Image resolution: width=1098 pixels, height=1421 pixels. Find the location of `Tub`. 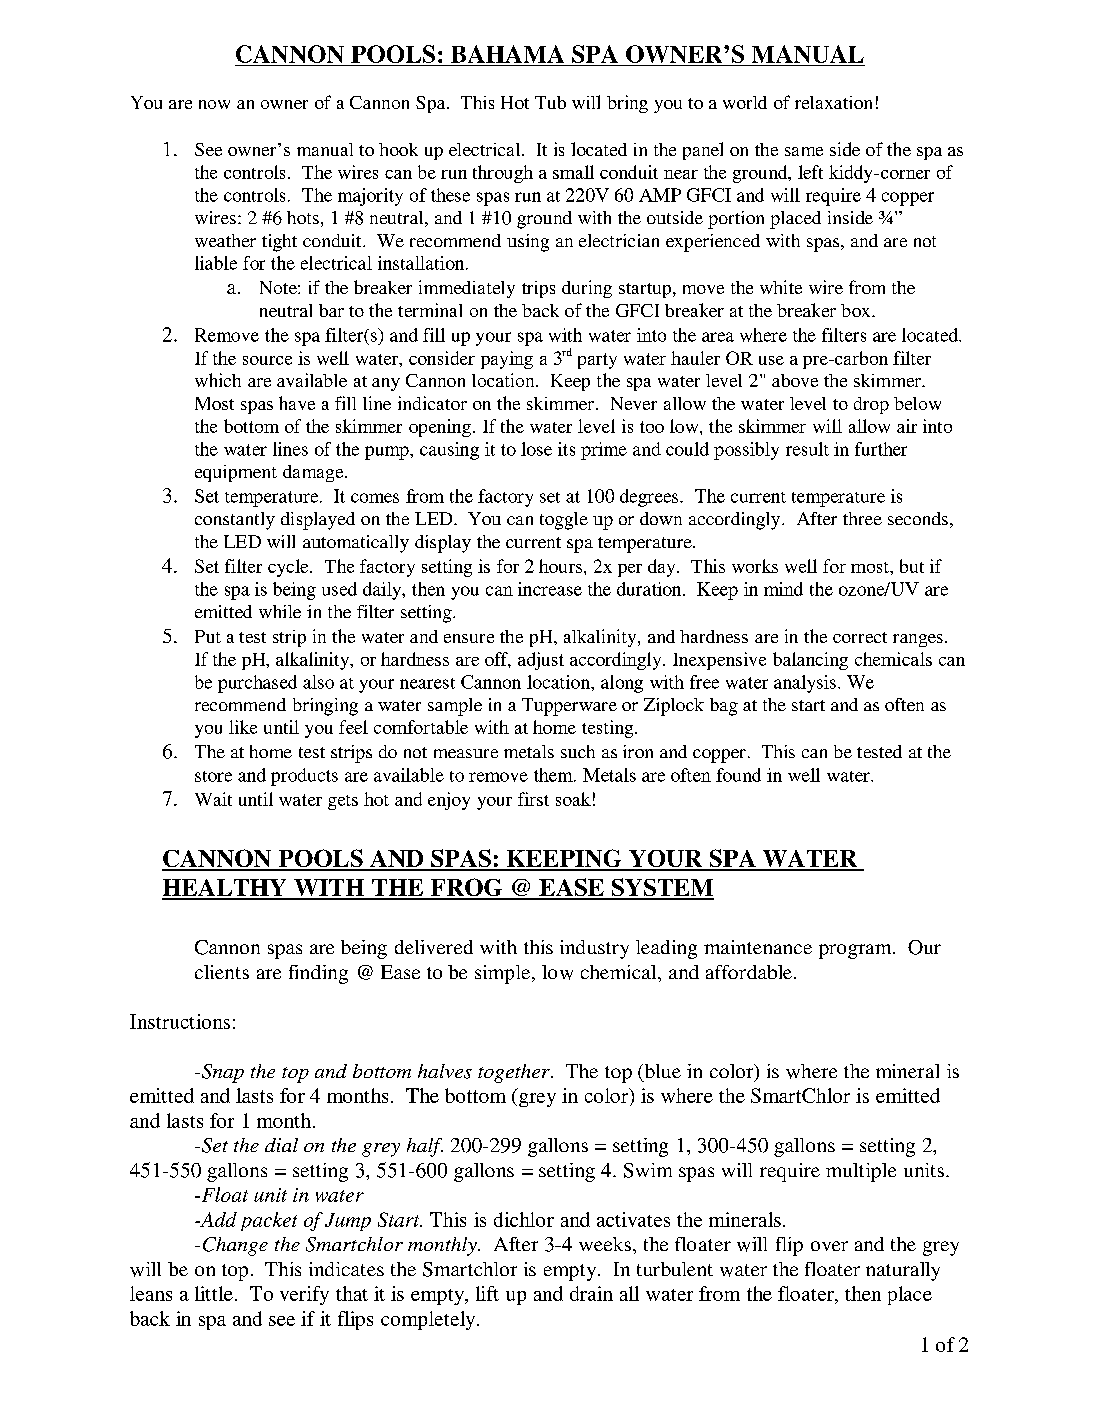

Tub is located at coordinates (550, 102).
